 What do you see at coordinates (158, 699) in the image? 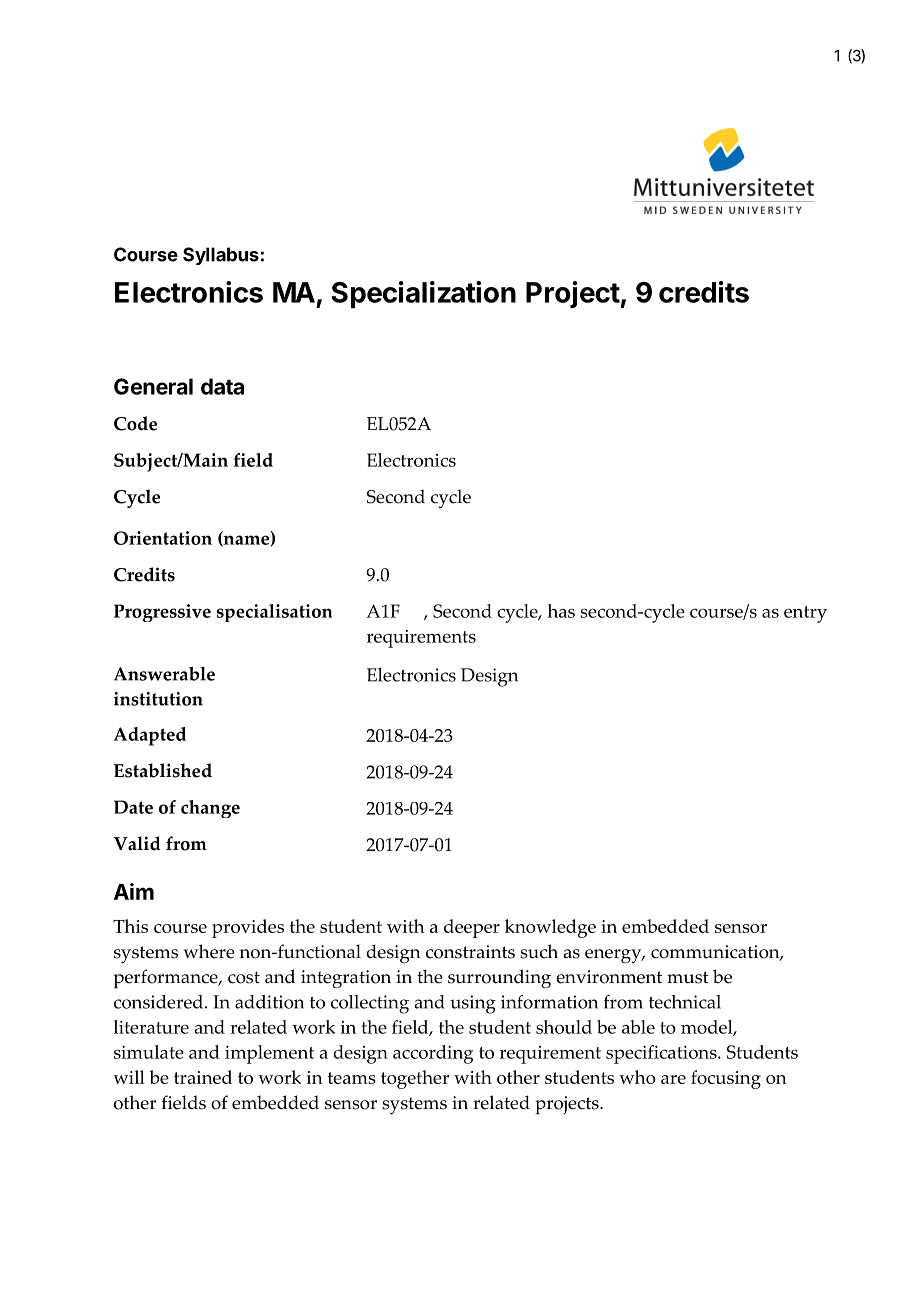
I see `institution` at bounding box center [158, 699].
